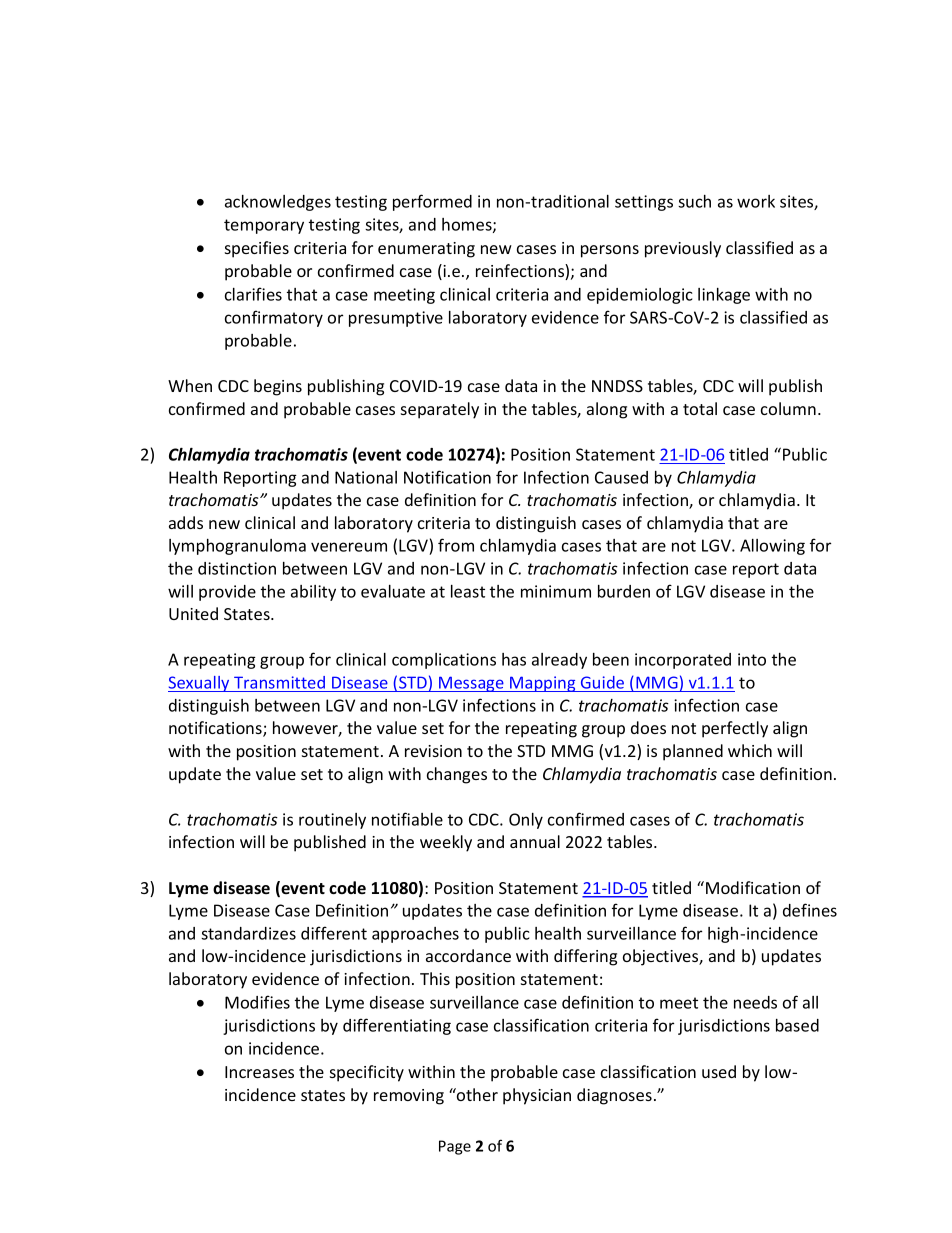 The width and height of the page is (952, 1233). What do you see at coordinates (535, 841) in the page?
I see `annual` at bounding box center [535, 841].
